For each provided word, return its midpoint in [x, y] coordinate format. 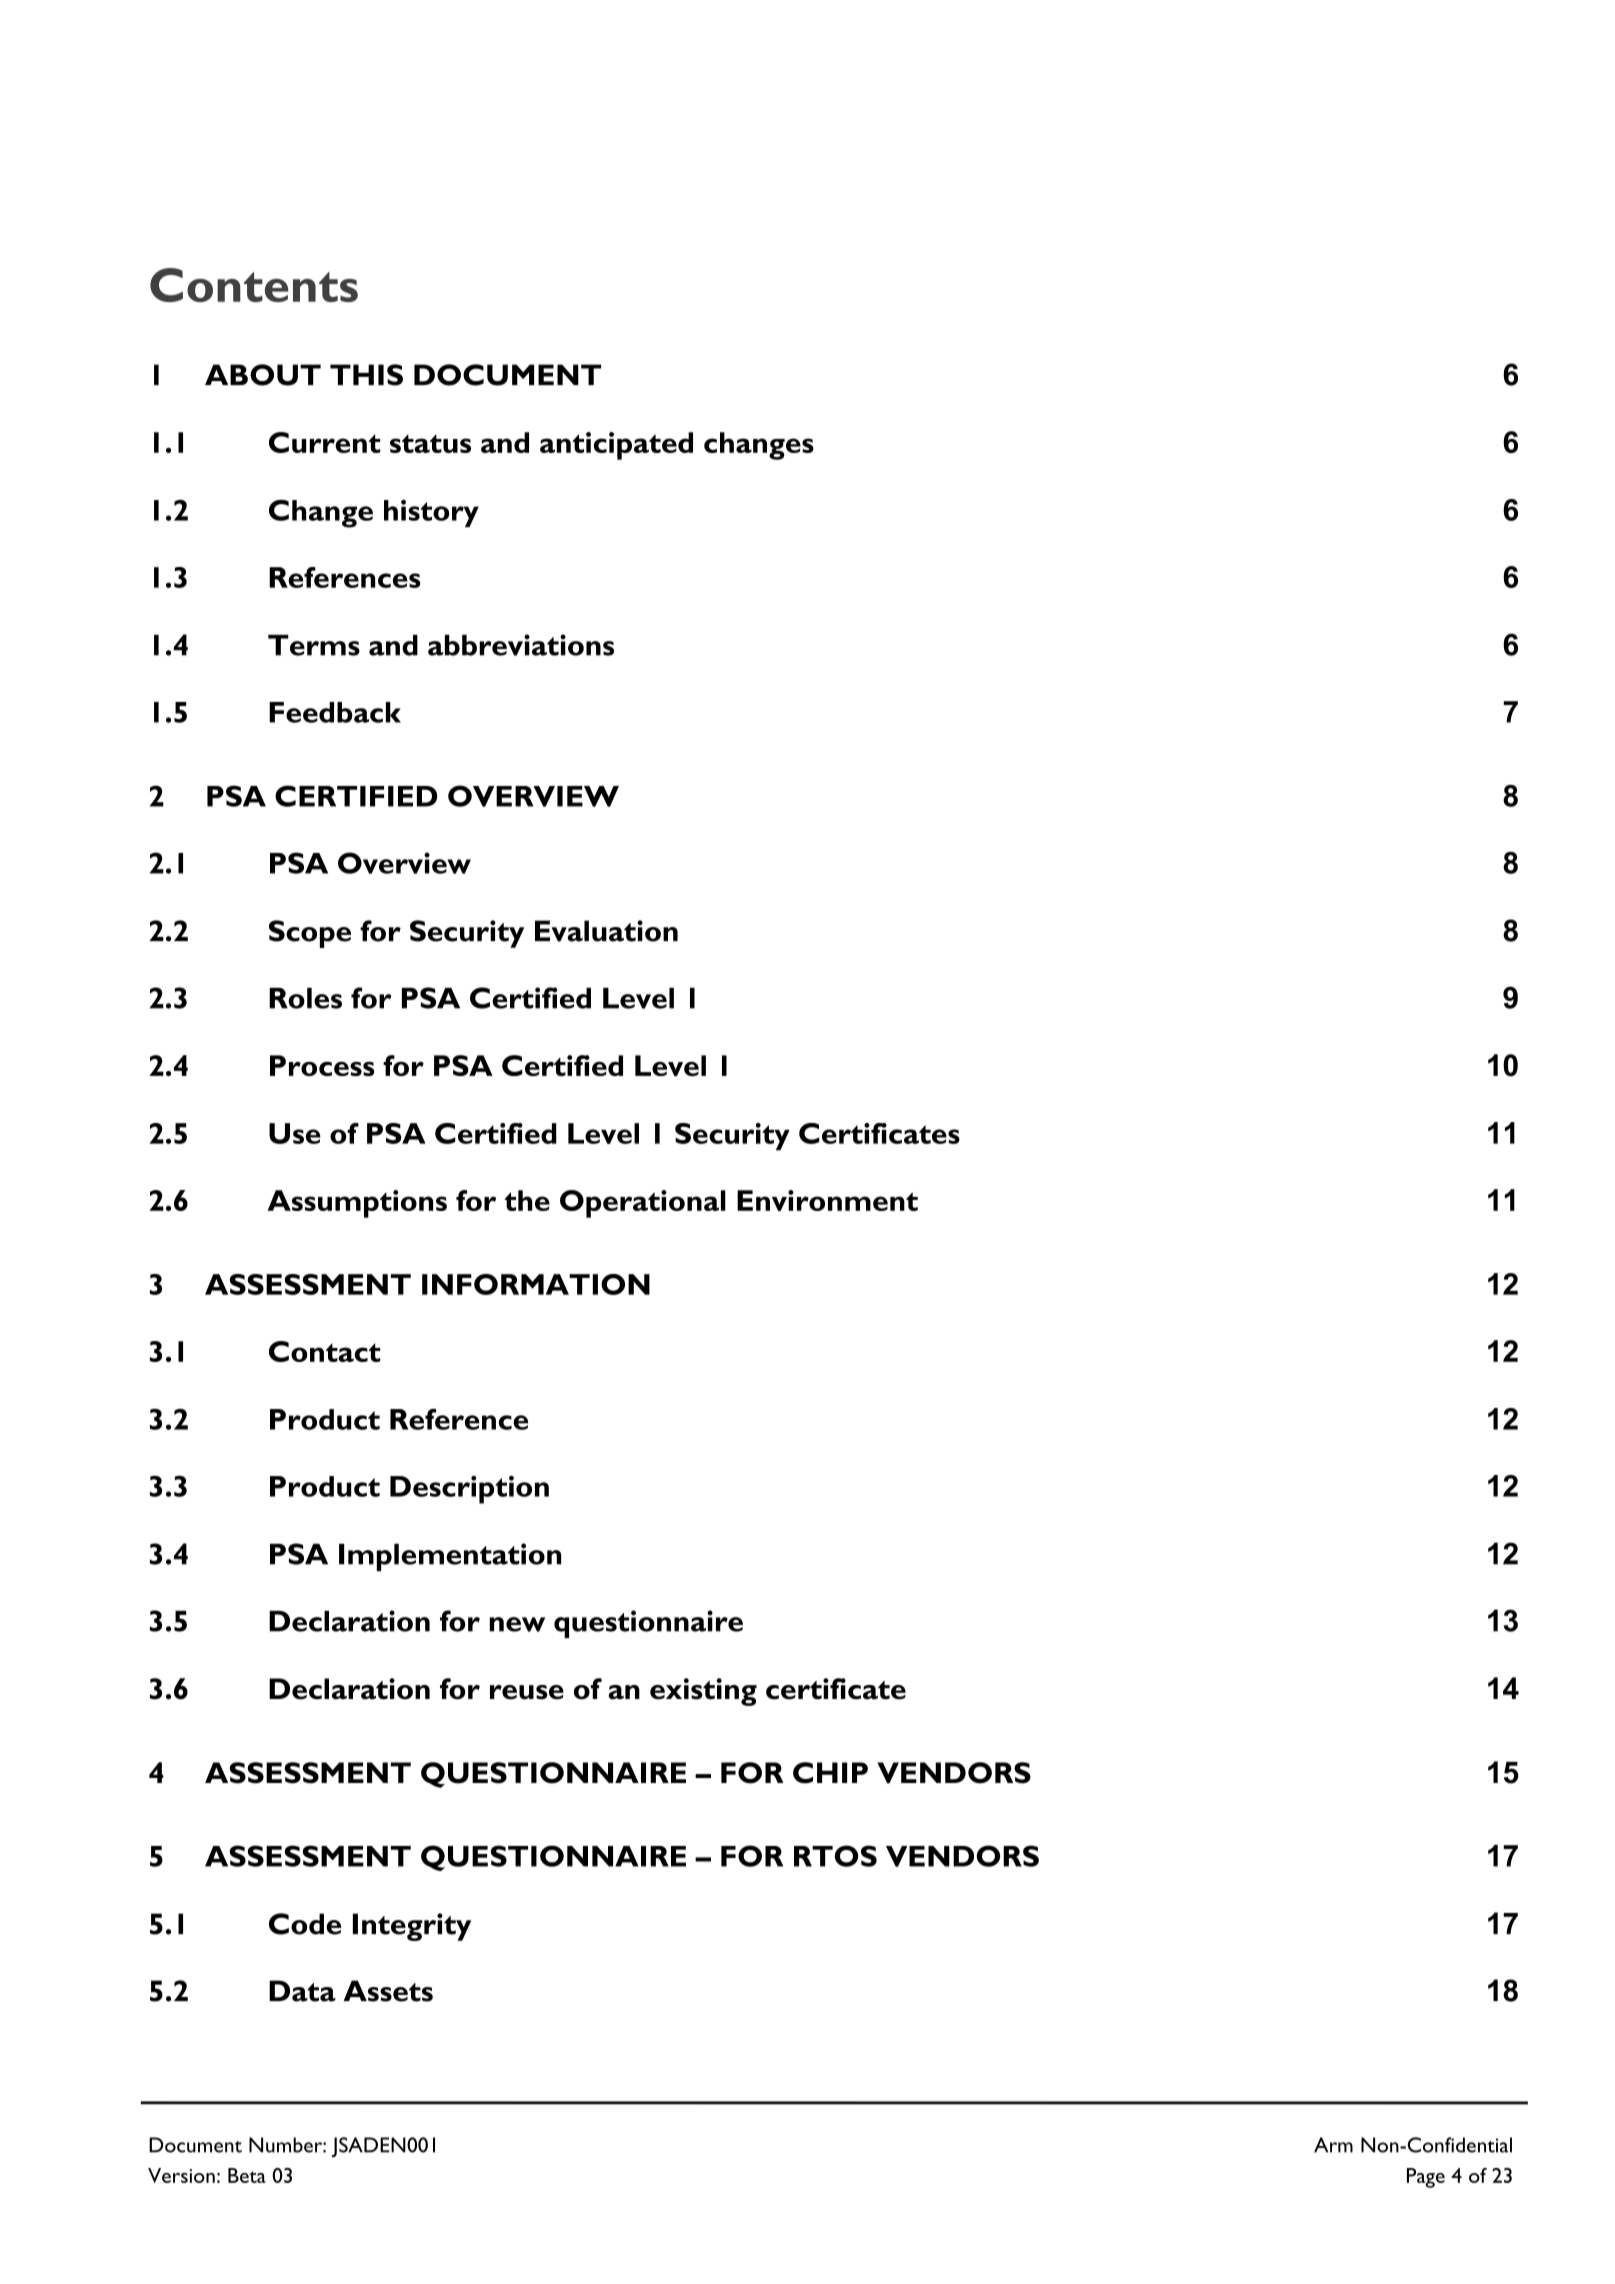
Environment [827, 1200]
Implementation [450, 1557]
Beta [247, 2175]
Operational [643, 1204]
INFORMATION [536, 1284]
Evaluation [606, 931]
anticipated [616, 446]
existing [703, 1692]
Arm [1333, 2145]
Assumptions [357, 1204]
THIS [366, 375]
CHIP [830, 1773]
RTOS [835, 1856]
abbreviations [521, 645]
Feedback [335, 712]
